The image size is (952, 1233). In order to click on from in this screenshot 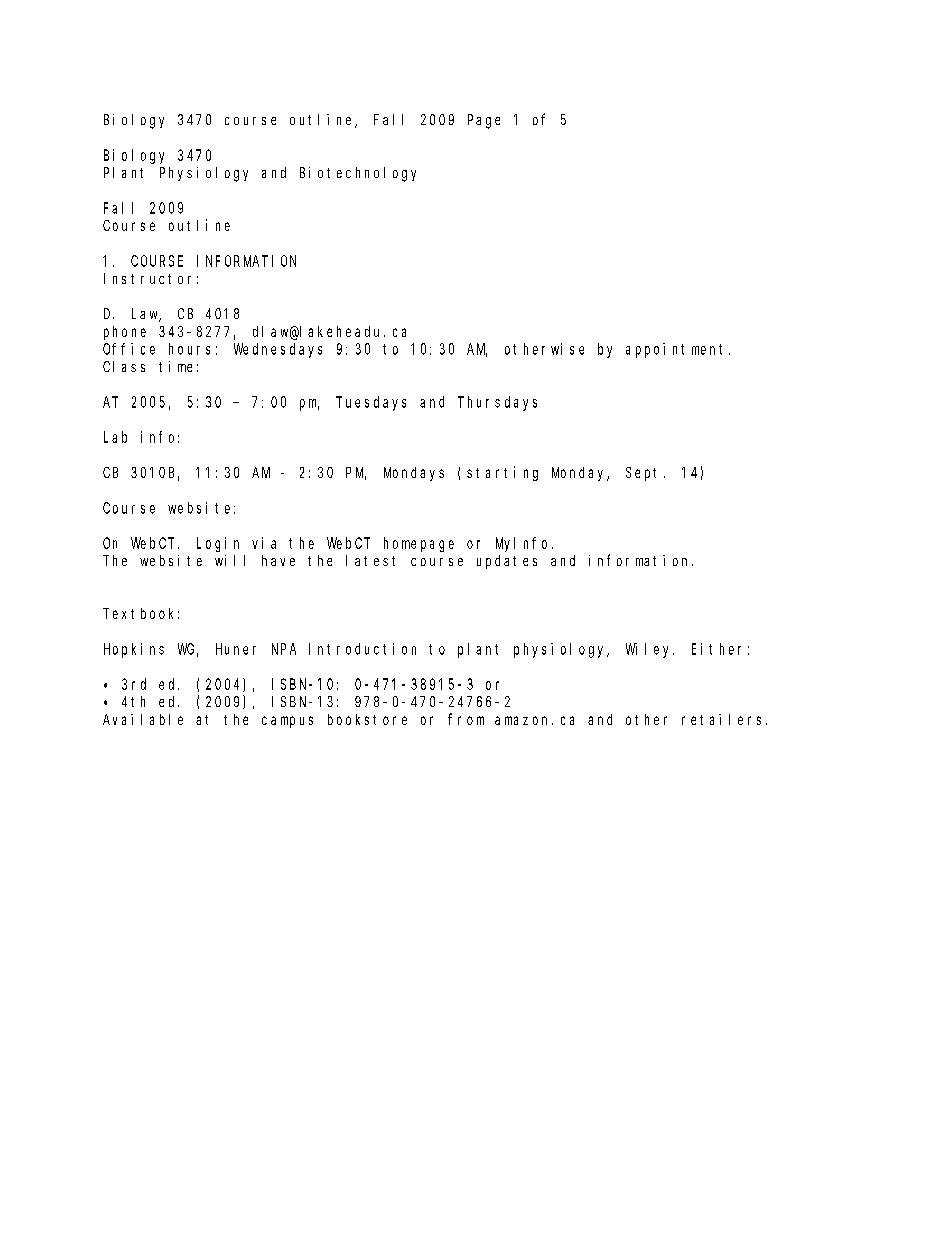, I will do `click(466, 719)`.
